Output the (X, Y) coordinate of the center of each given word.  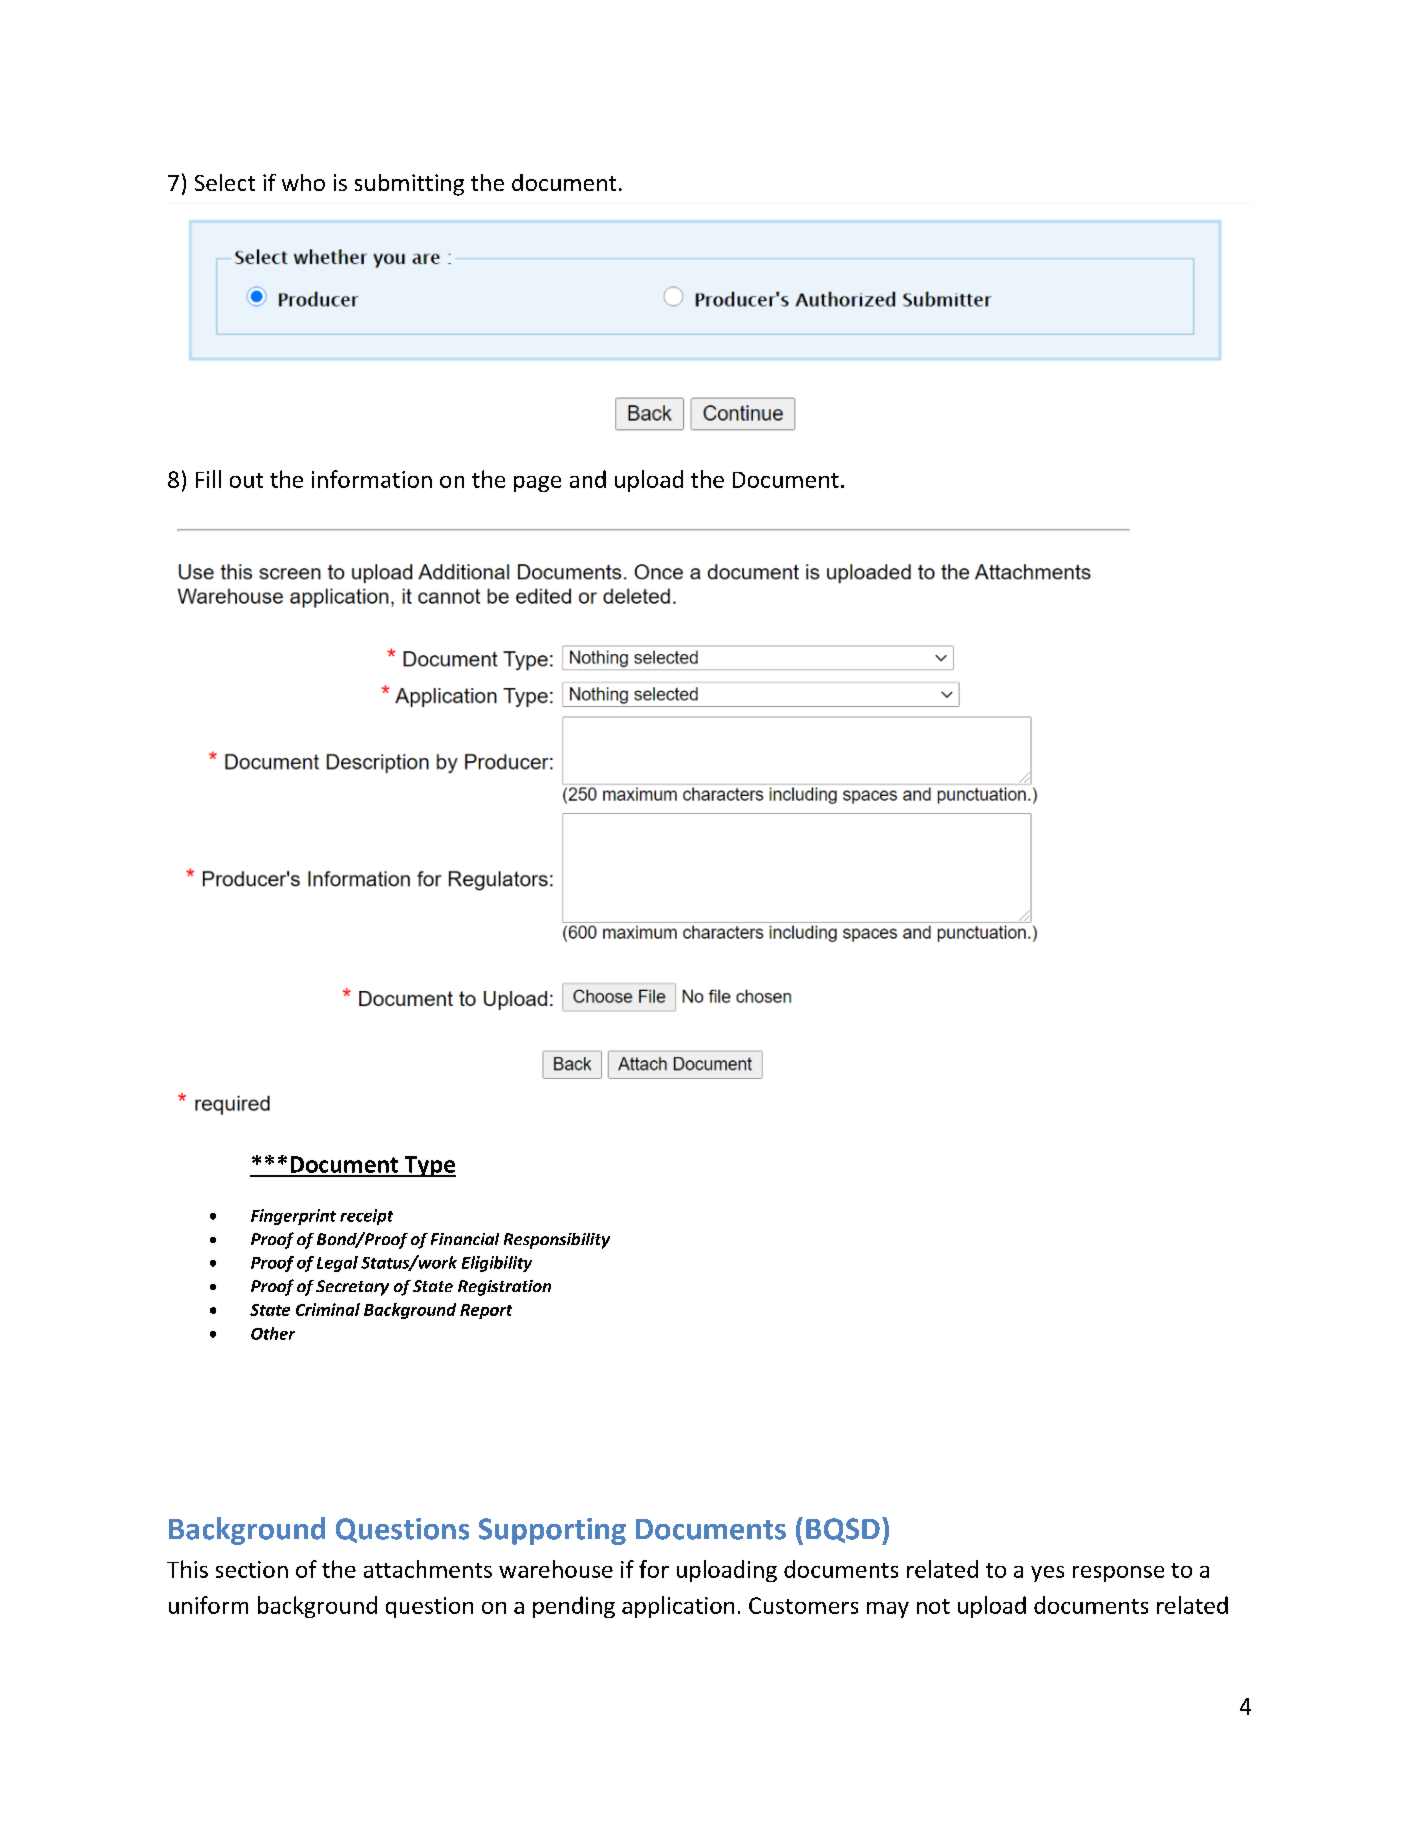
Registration (504, 1288)
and (588, 479)
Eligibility (497, 1264)
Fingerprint (293, 1217)
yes (1047, 1574)
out (246, 480)
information (372, 479)
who (303, 182)
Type (429, 1166)
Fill (208, 479)
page (537, 484)
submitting (409, 185)
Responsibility (557, 1241)
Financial (465, 1239)
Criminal (328, 1309)
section (252, 1569)
